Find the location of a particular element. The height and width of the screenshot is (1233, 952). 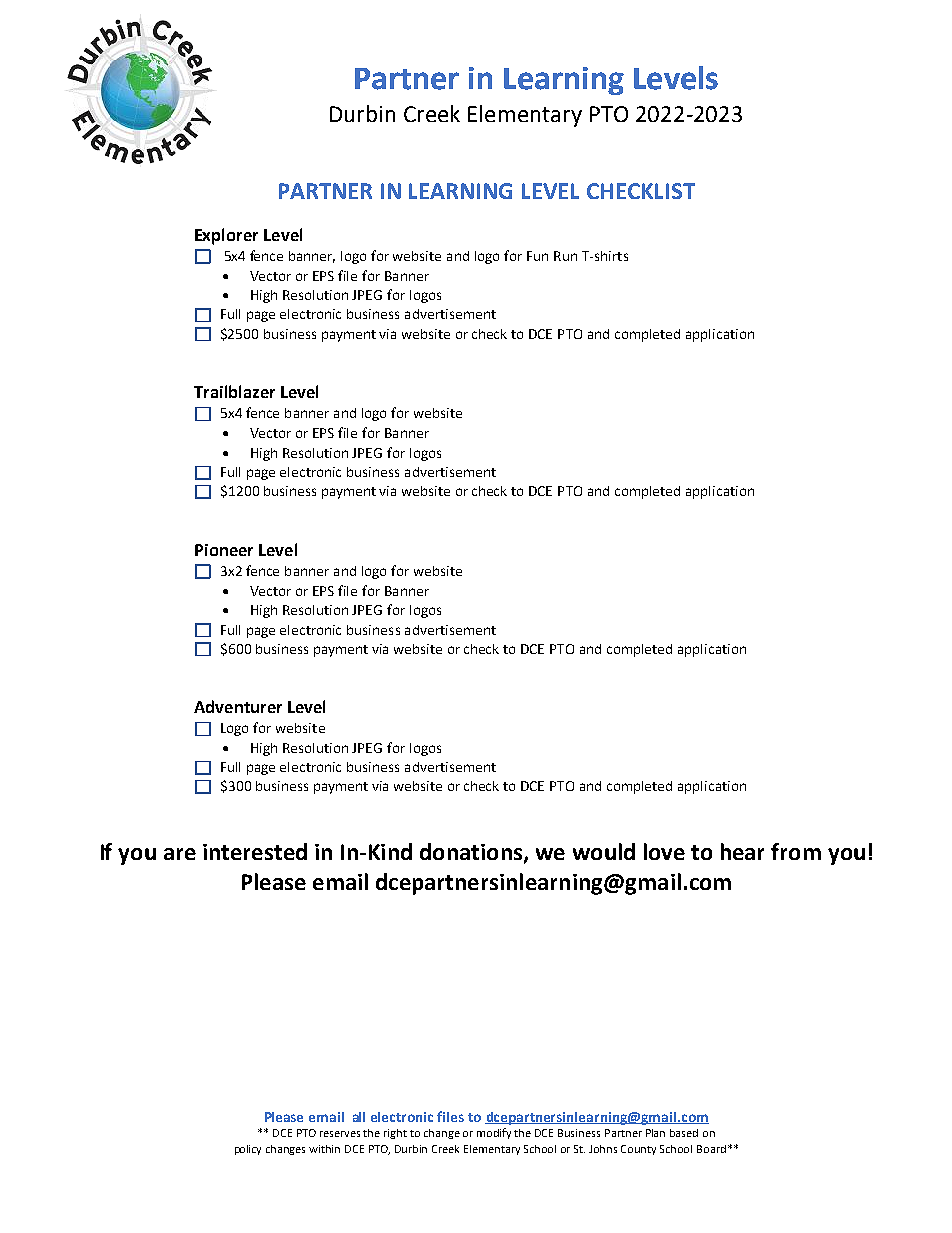

hear is located at coordinates (742, 851).
